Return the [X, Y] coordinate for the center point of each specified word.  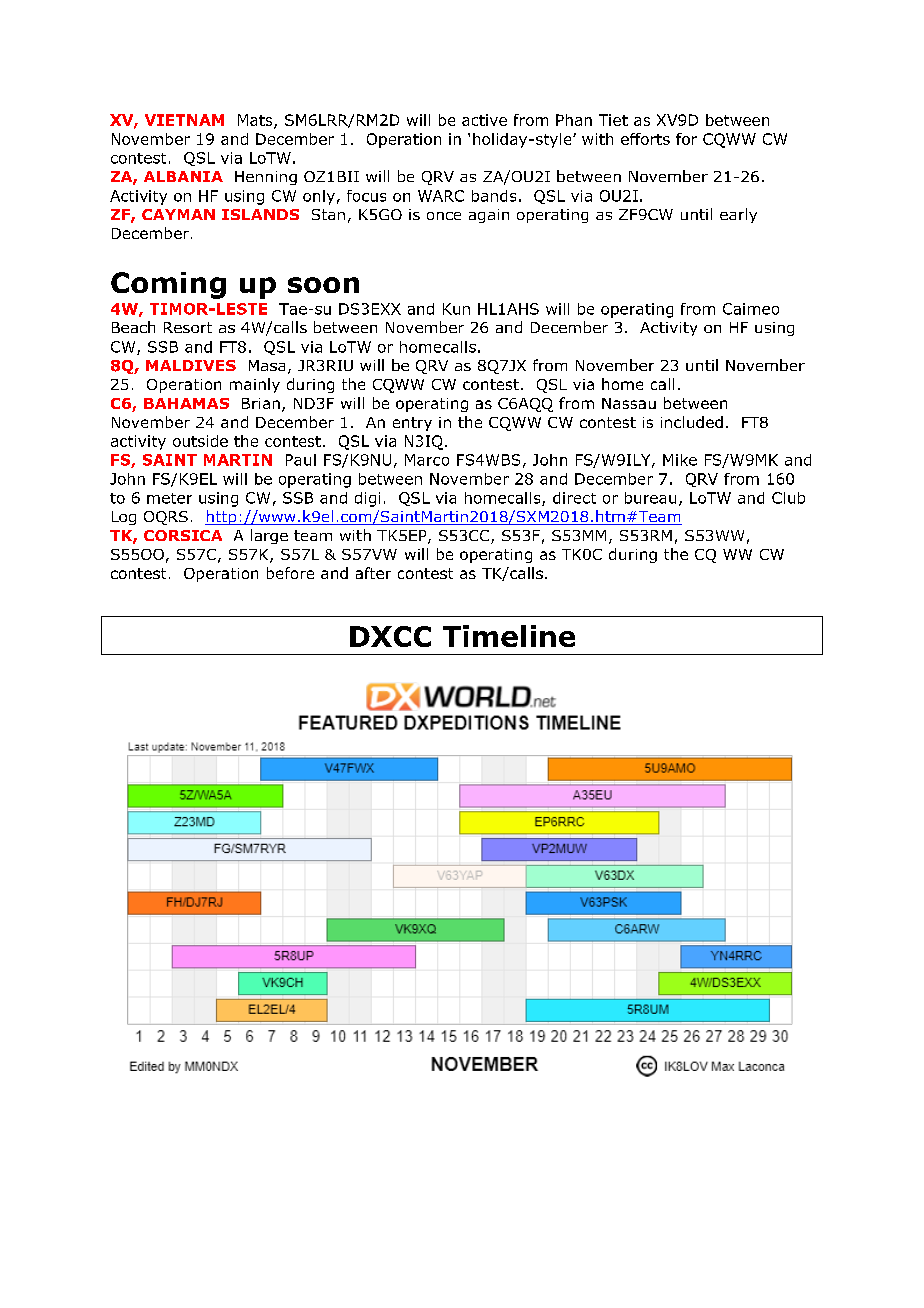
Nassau [629, 403]
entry [412, 424]
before [290, 573]
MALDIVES [191, 365]
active [484, 120]
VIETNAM [184, 120]
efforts [645, 139]
